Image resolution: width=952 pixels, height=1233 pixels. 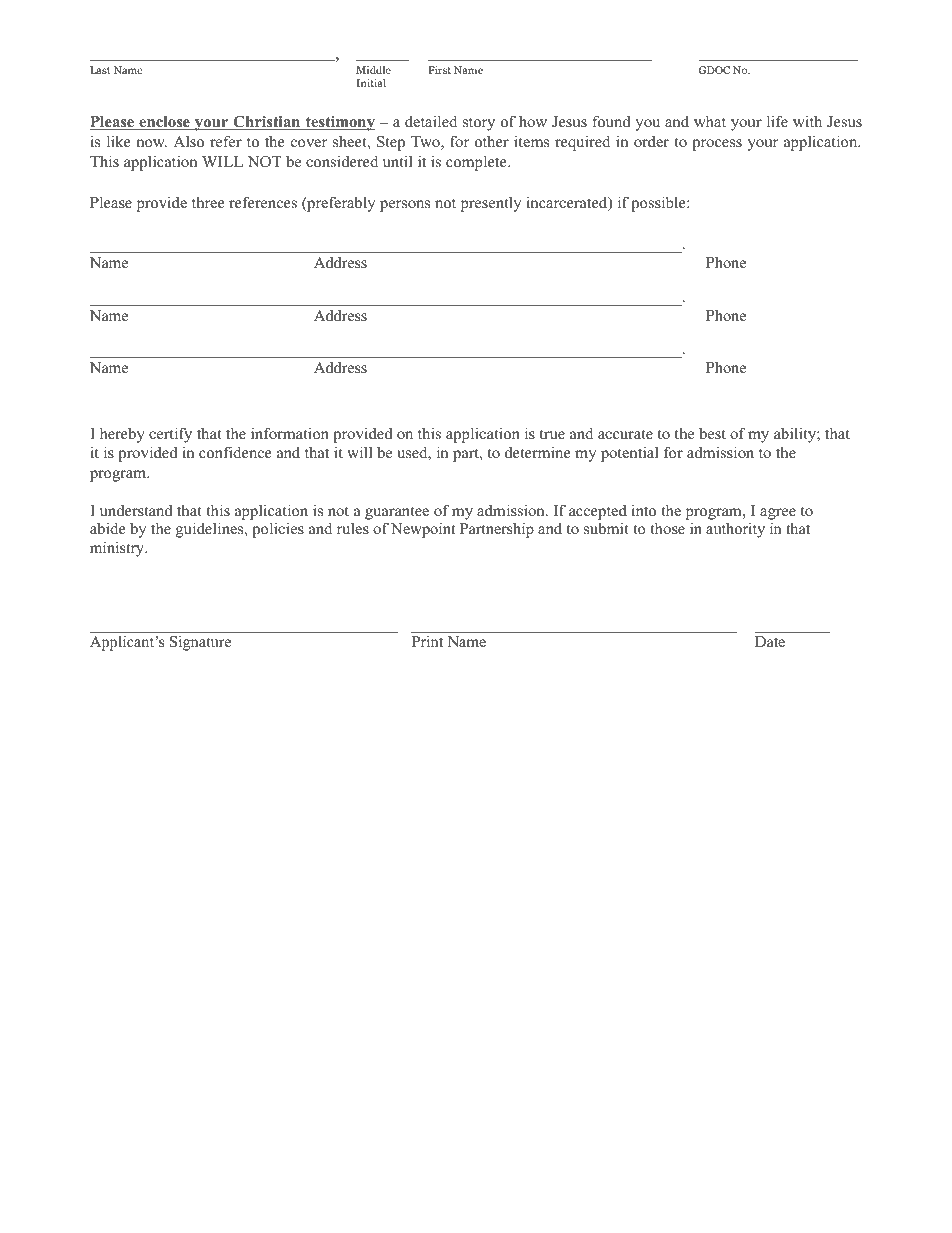 What do you see at coordinates (397, 513) in the screenshot?
I see `guarantee` at bounding box center [397, 513].
